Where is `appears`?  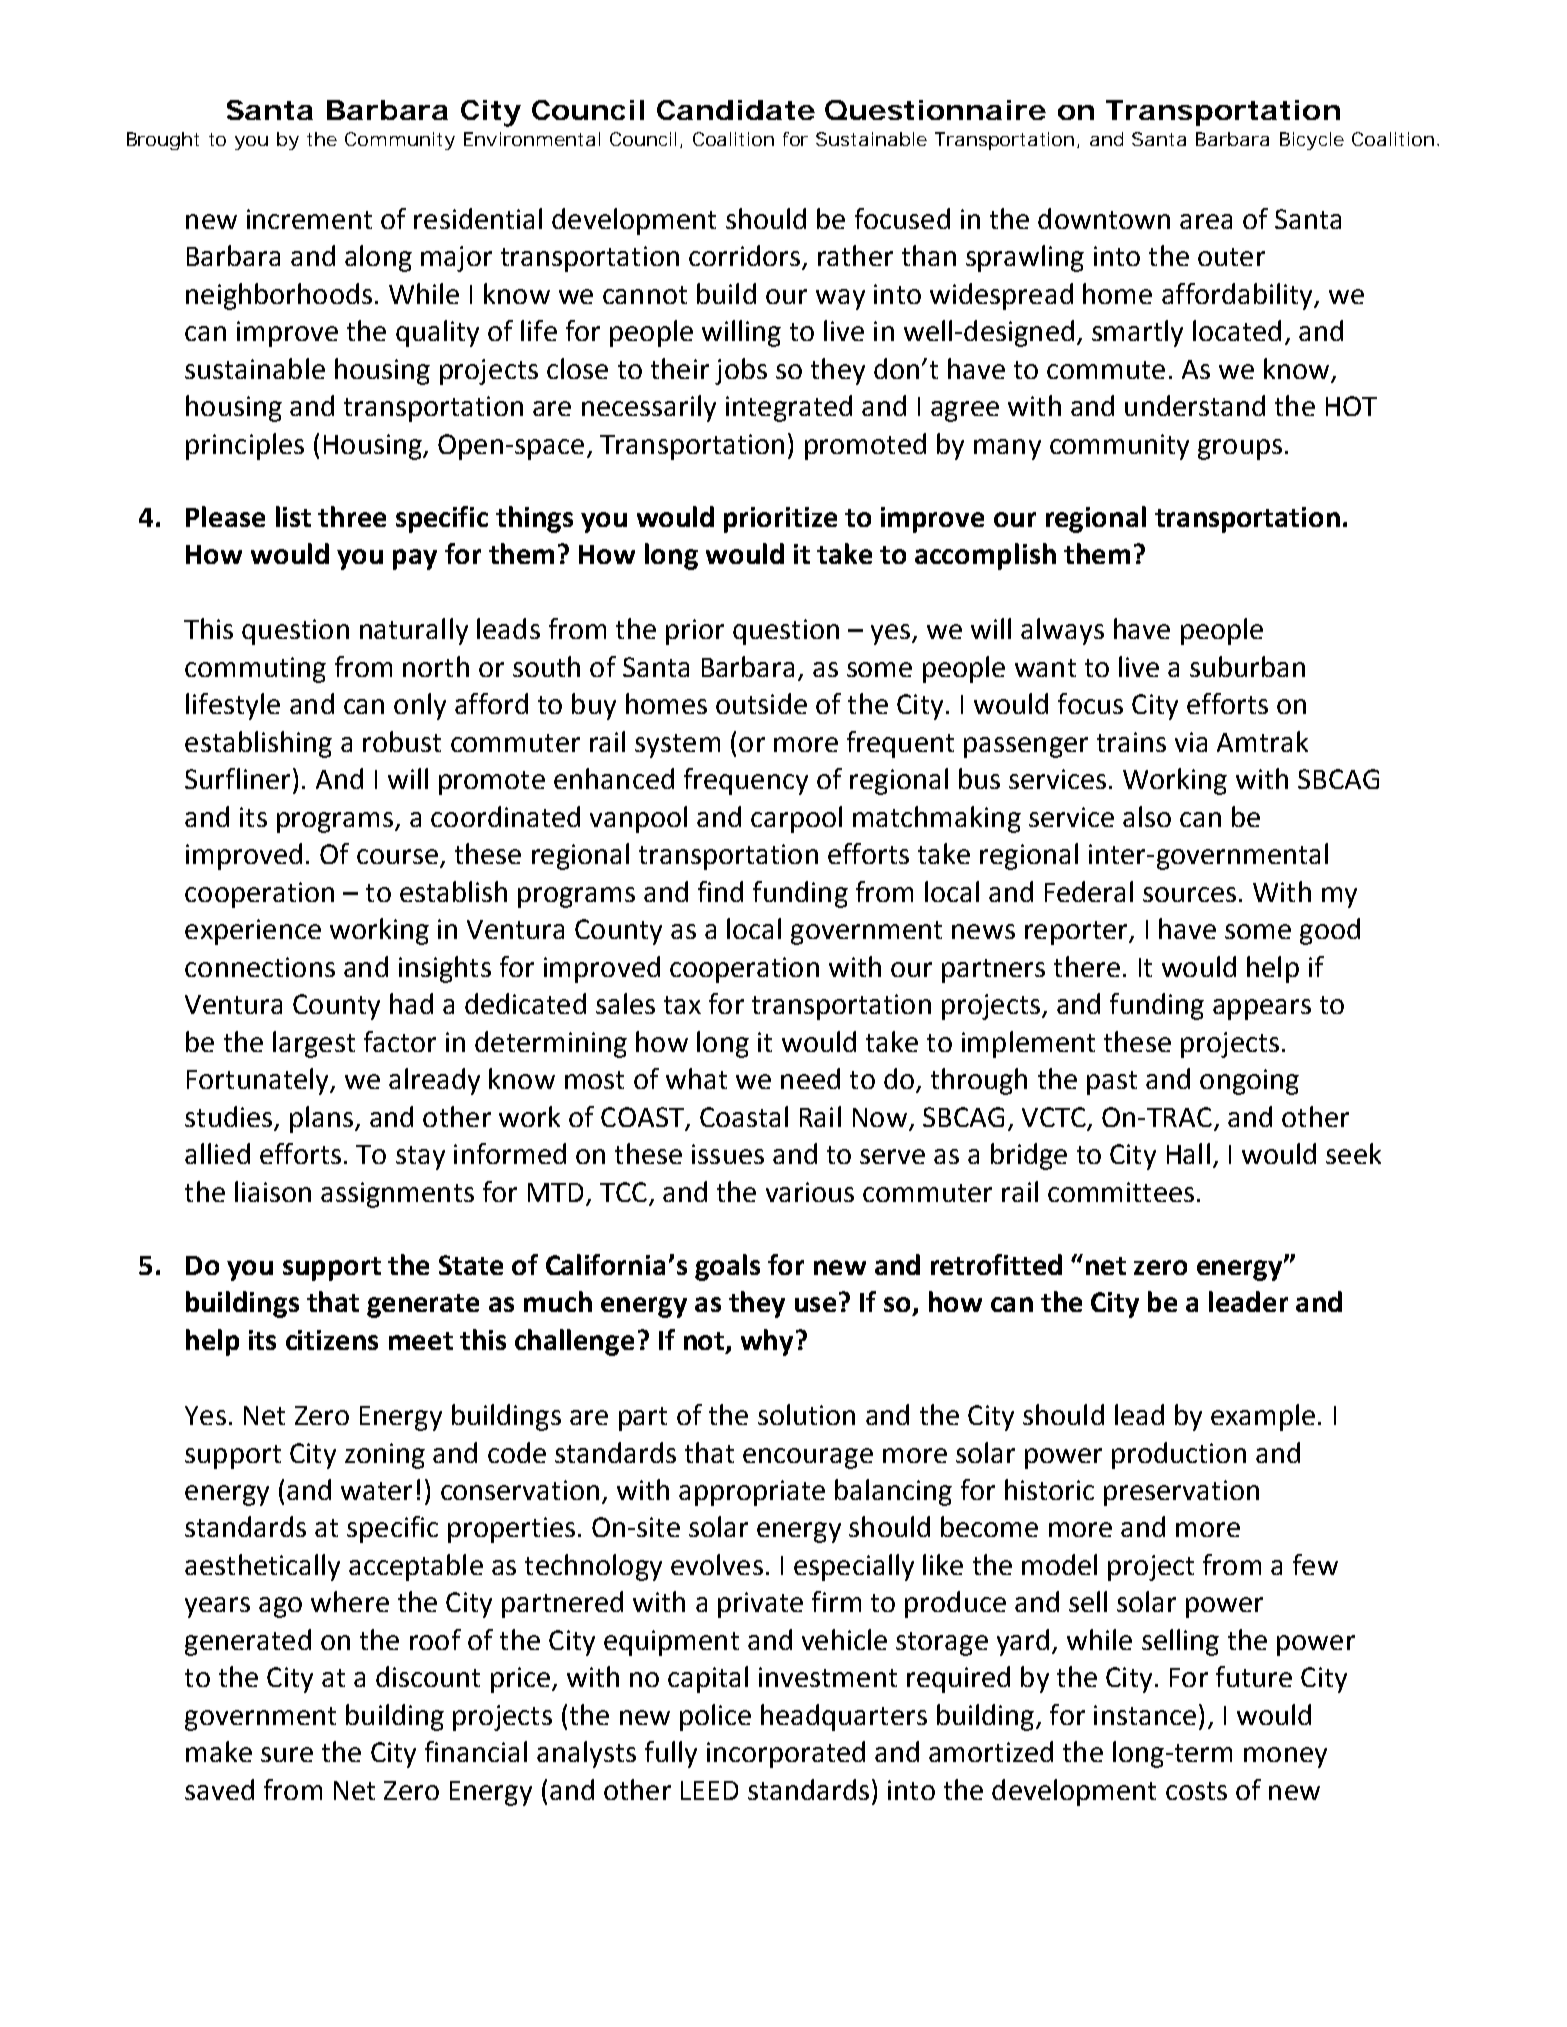
appears is located at coordinates (1262, 1009).
